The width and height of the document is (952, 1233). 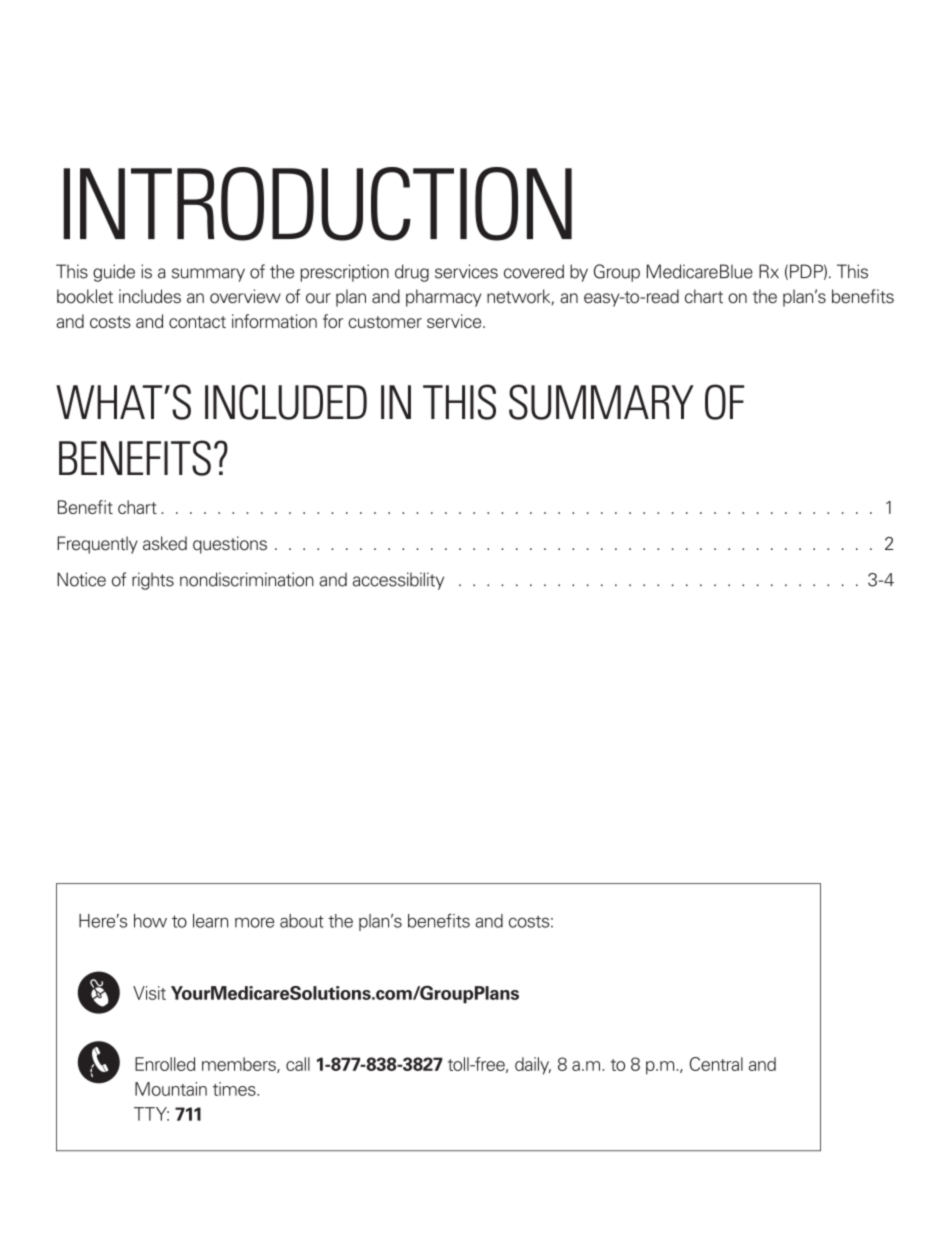 What do you see at coordinates (153, 581) in the document?
I see `rights` at bounding box center [153, 581].
